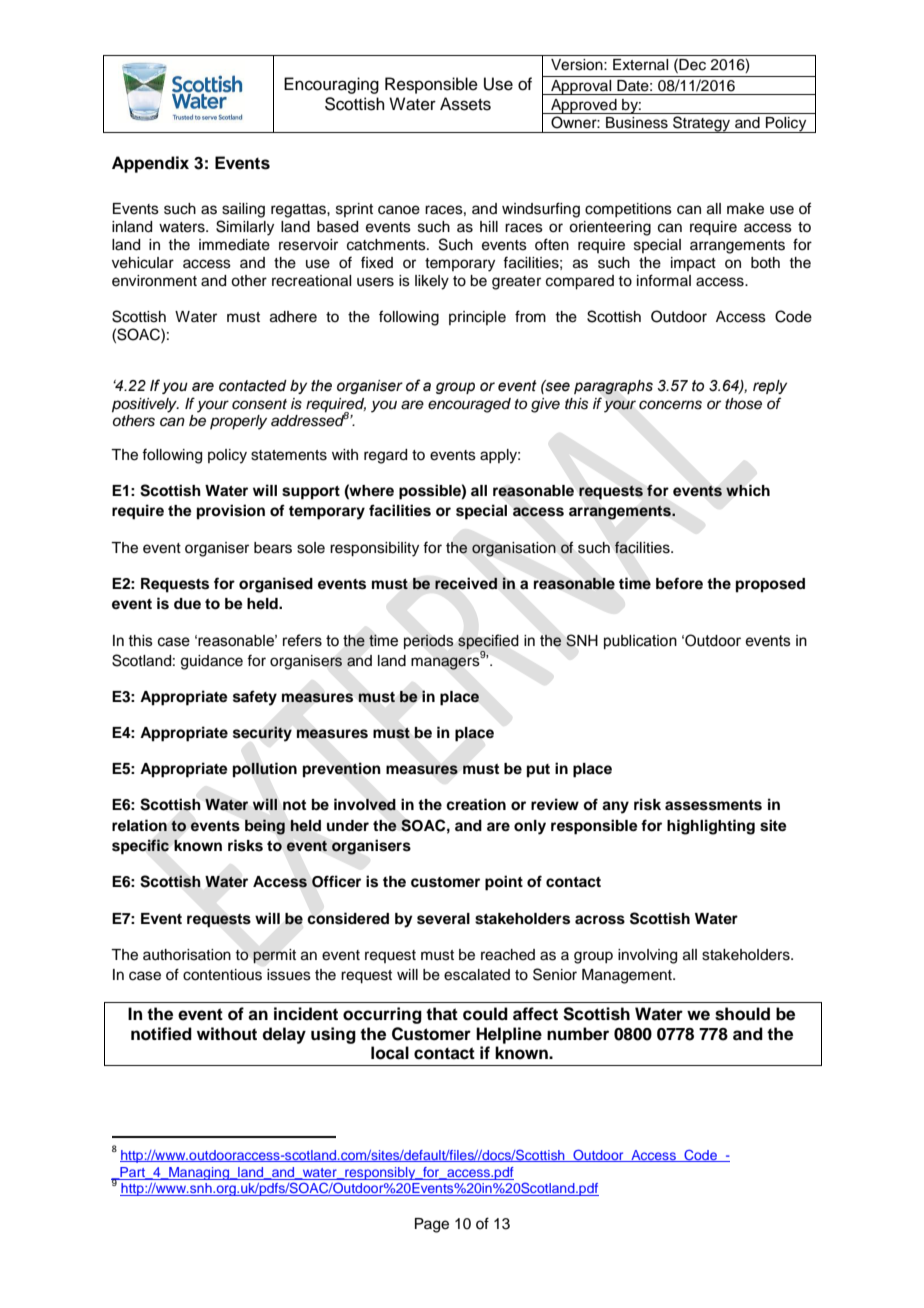  Describe the element at coordinates (161, 1034) in the page. I see `notified` at that location.
